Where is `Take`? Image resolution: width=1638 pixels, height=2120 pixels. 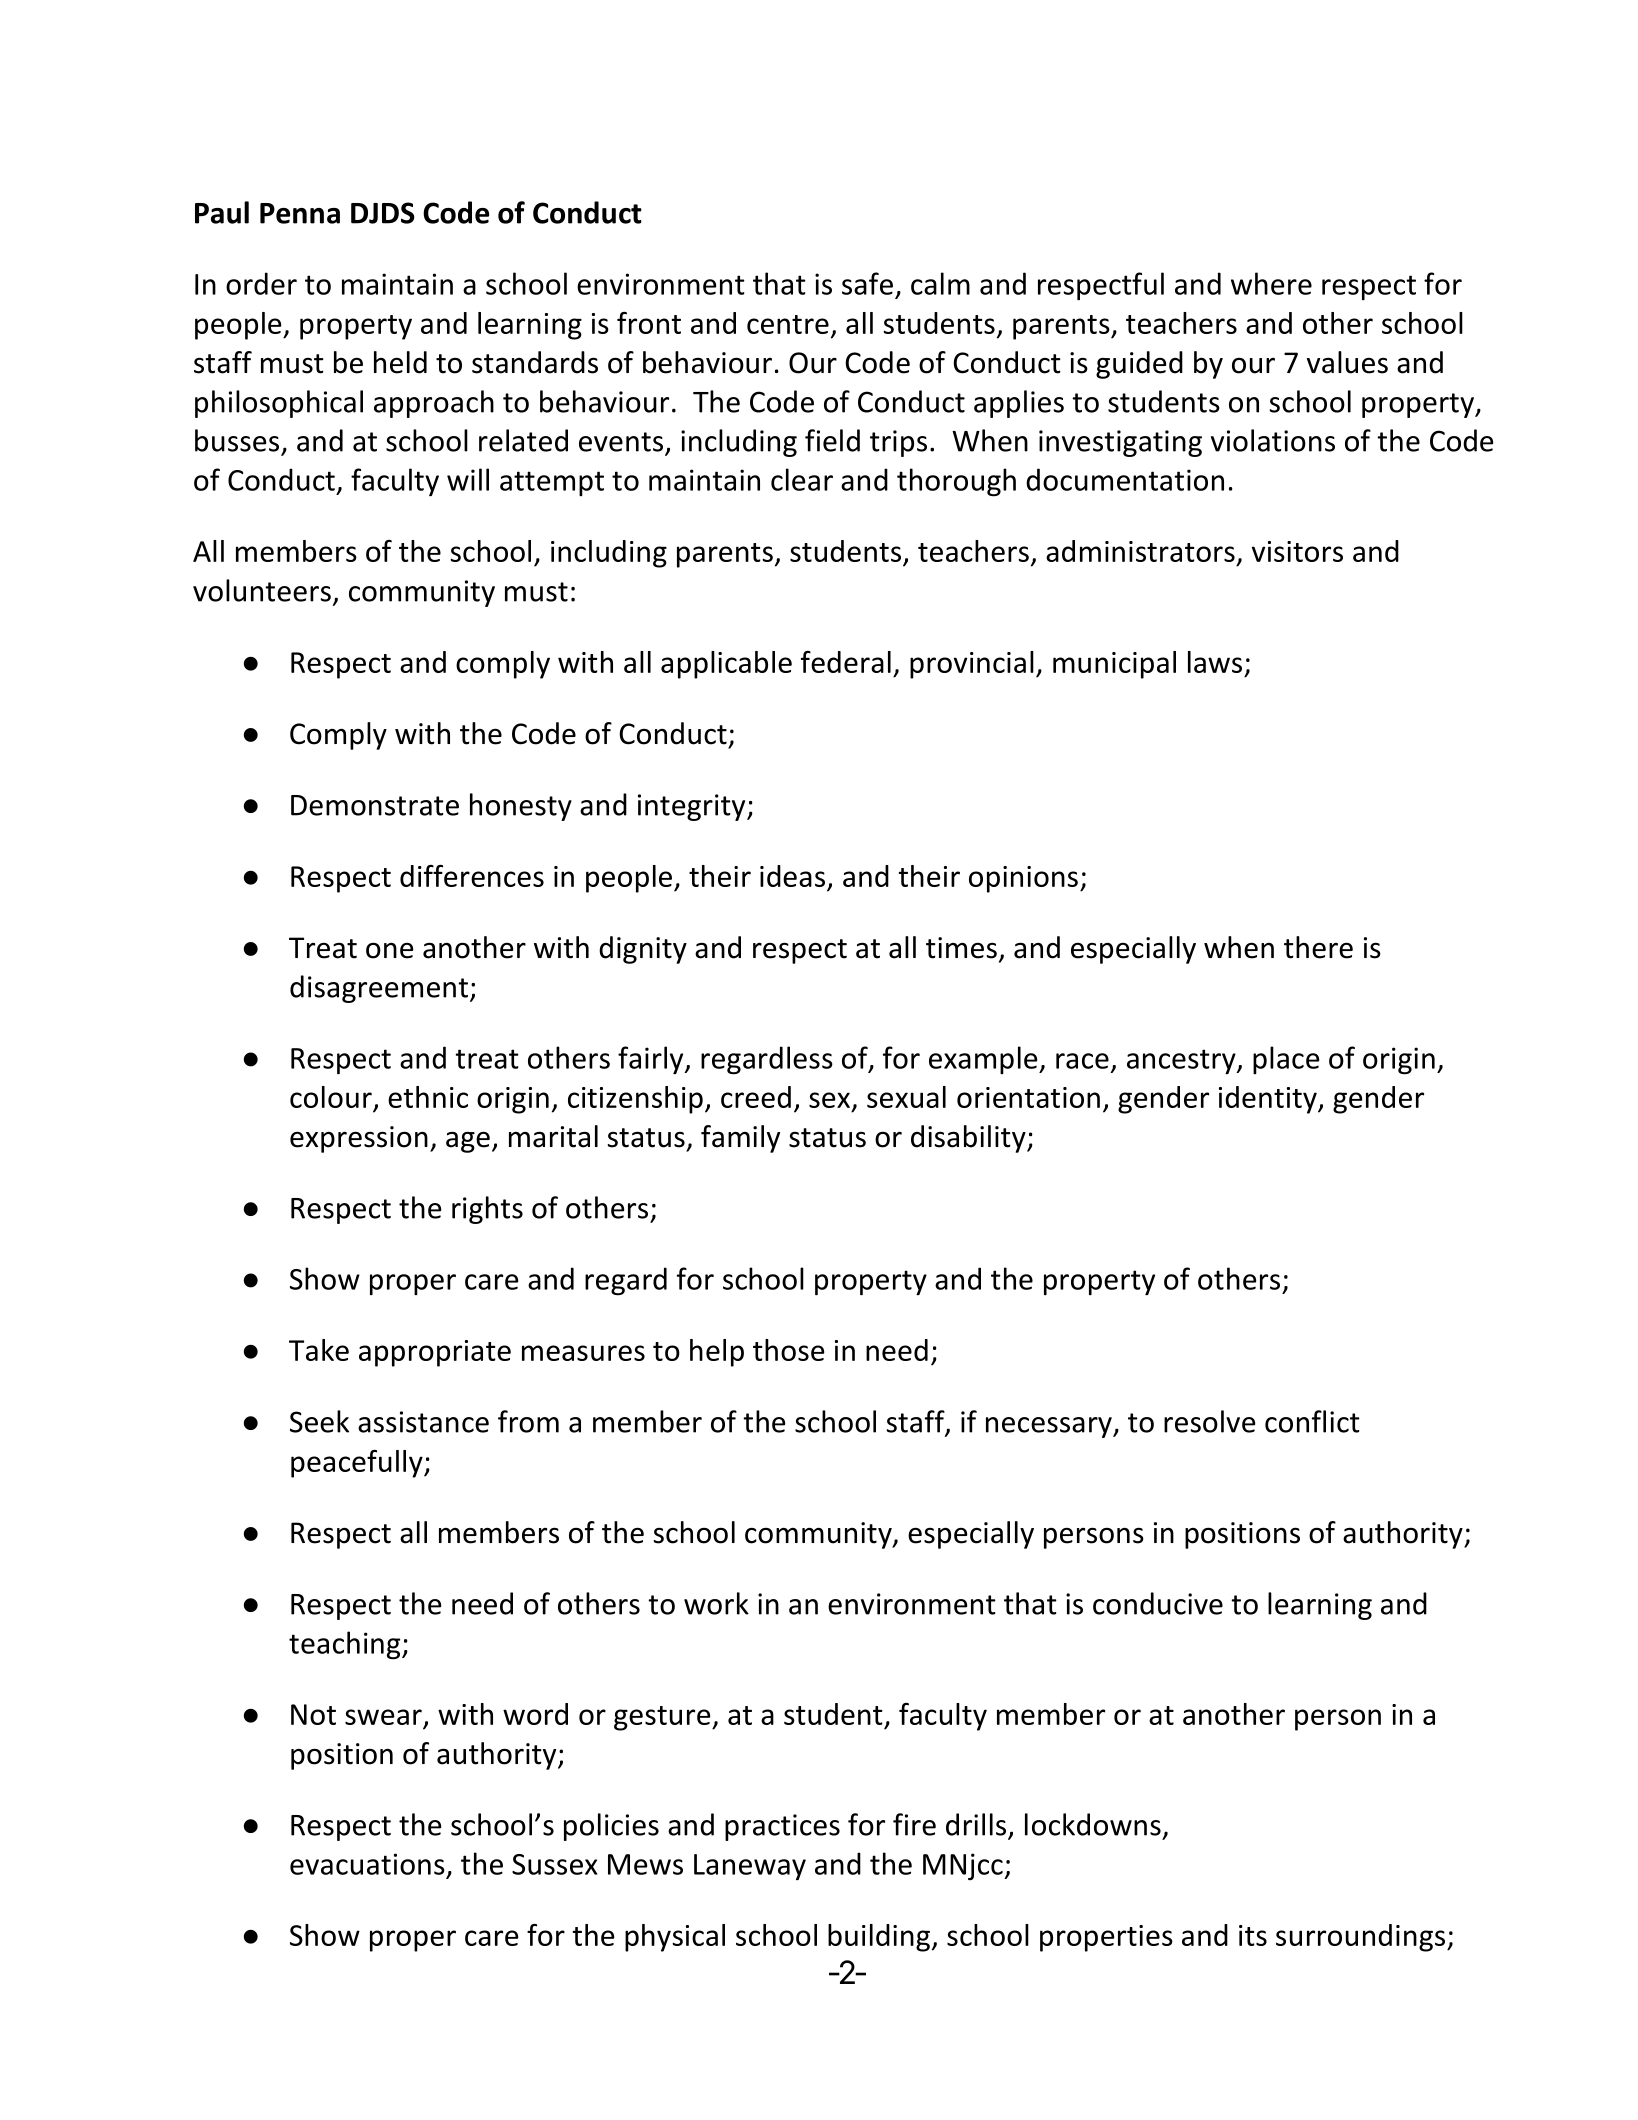
Take is located at coordinates (319, 1350).
